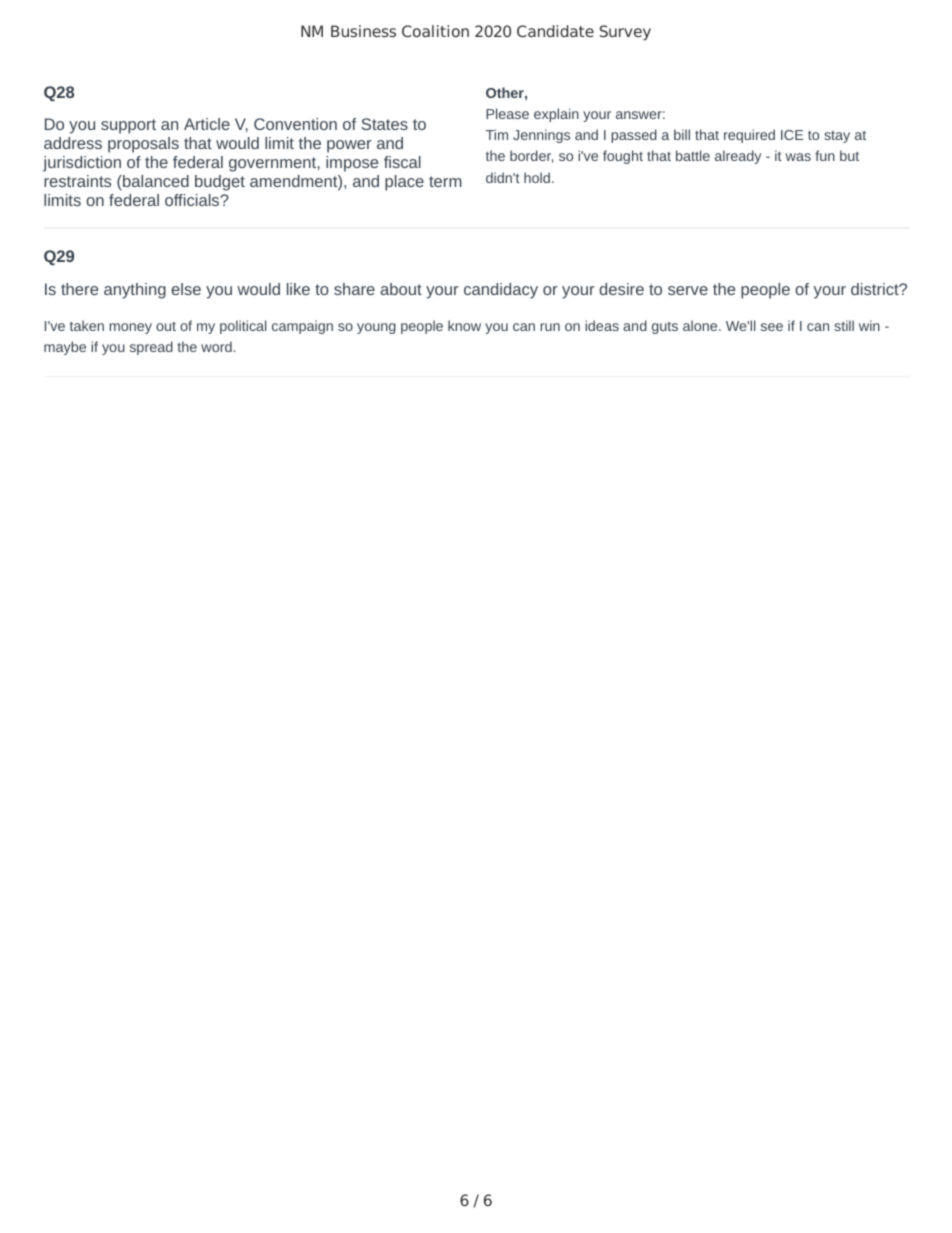 This screenshot has width=952, height=1233. I want to click on see, so click(772, 327).
